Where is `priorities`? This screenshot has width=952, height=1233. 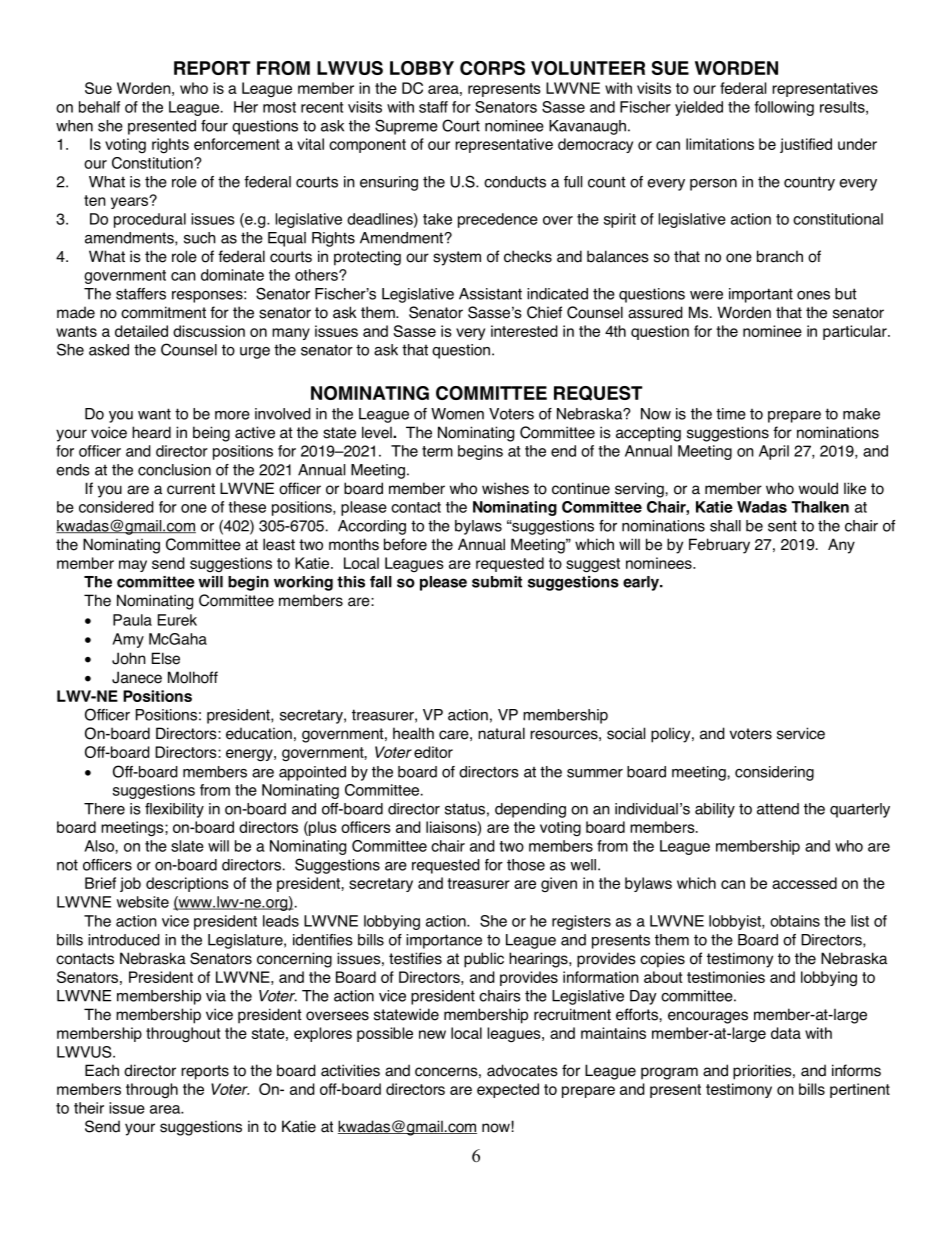 priorities is located at coordinates (763, 1072).
